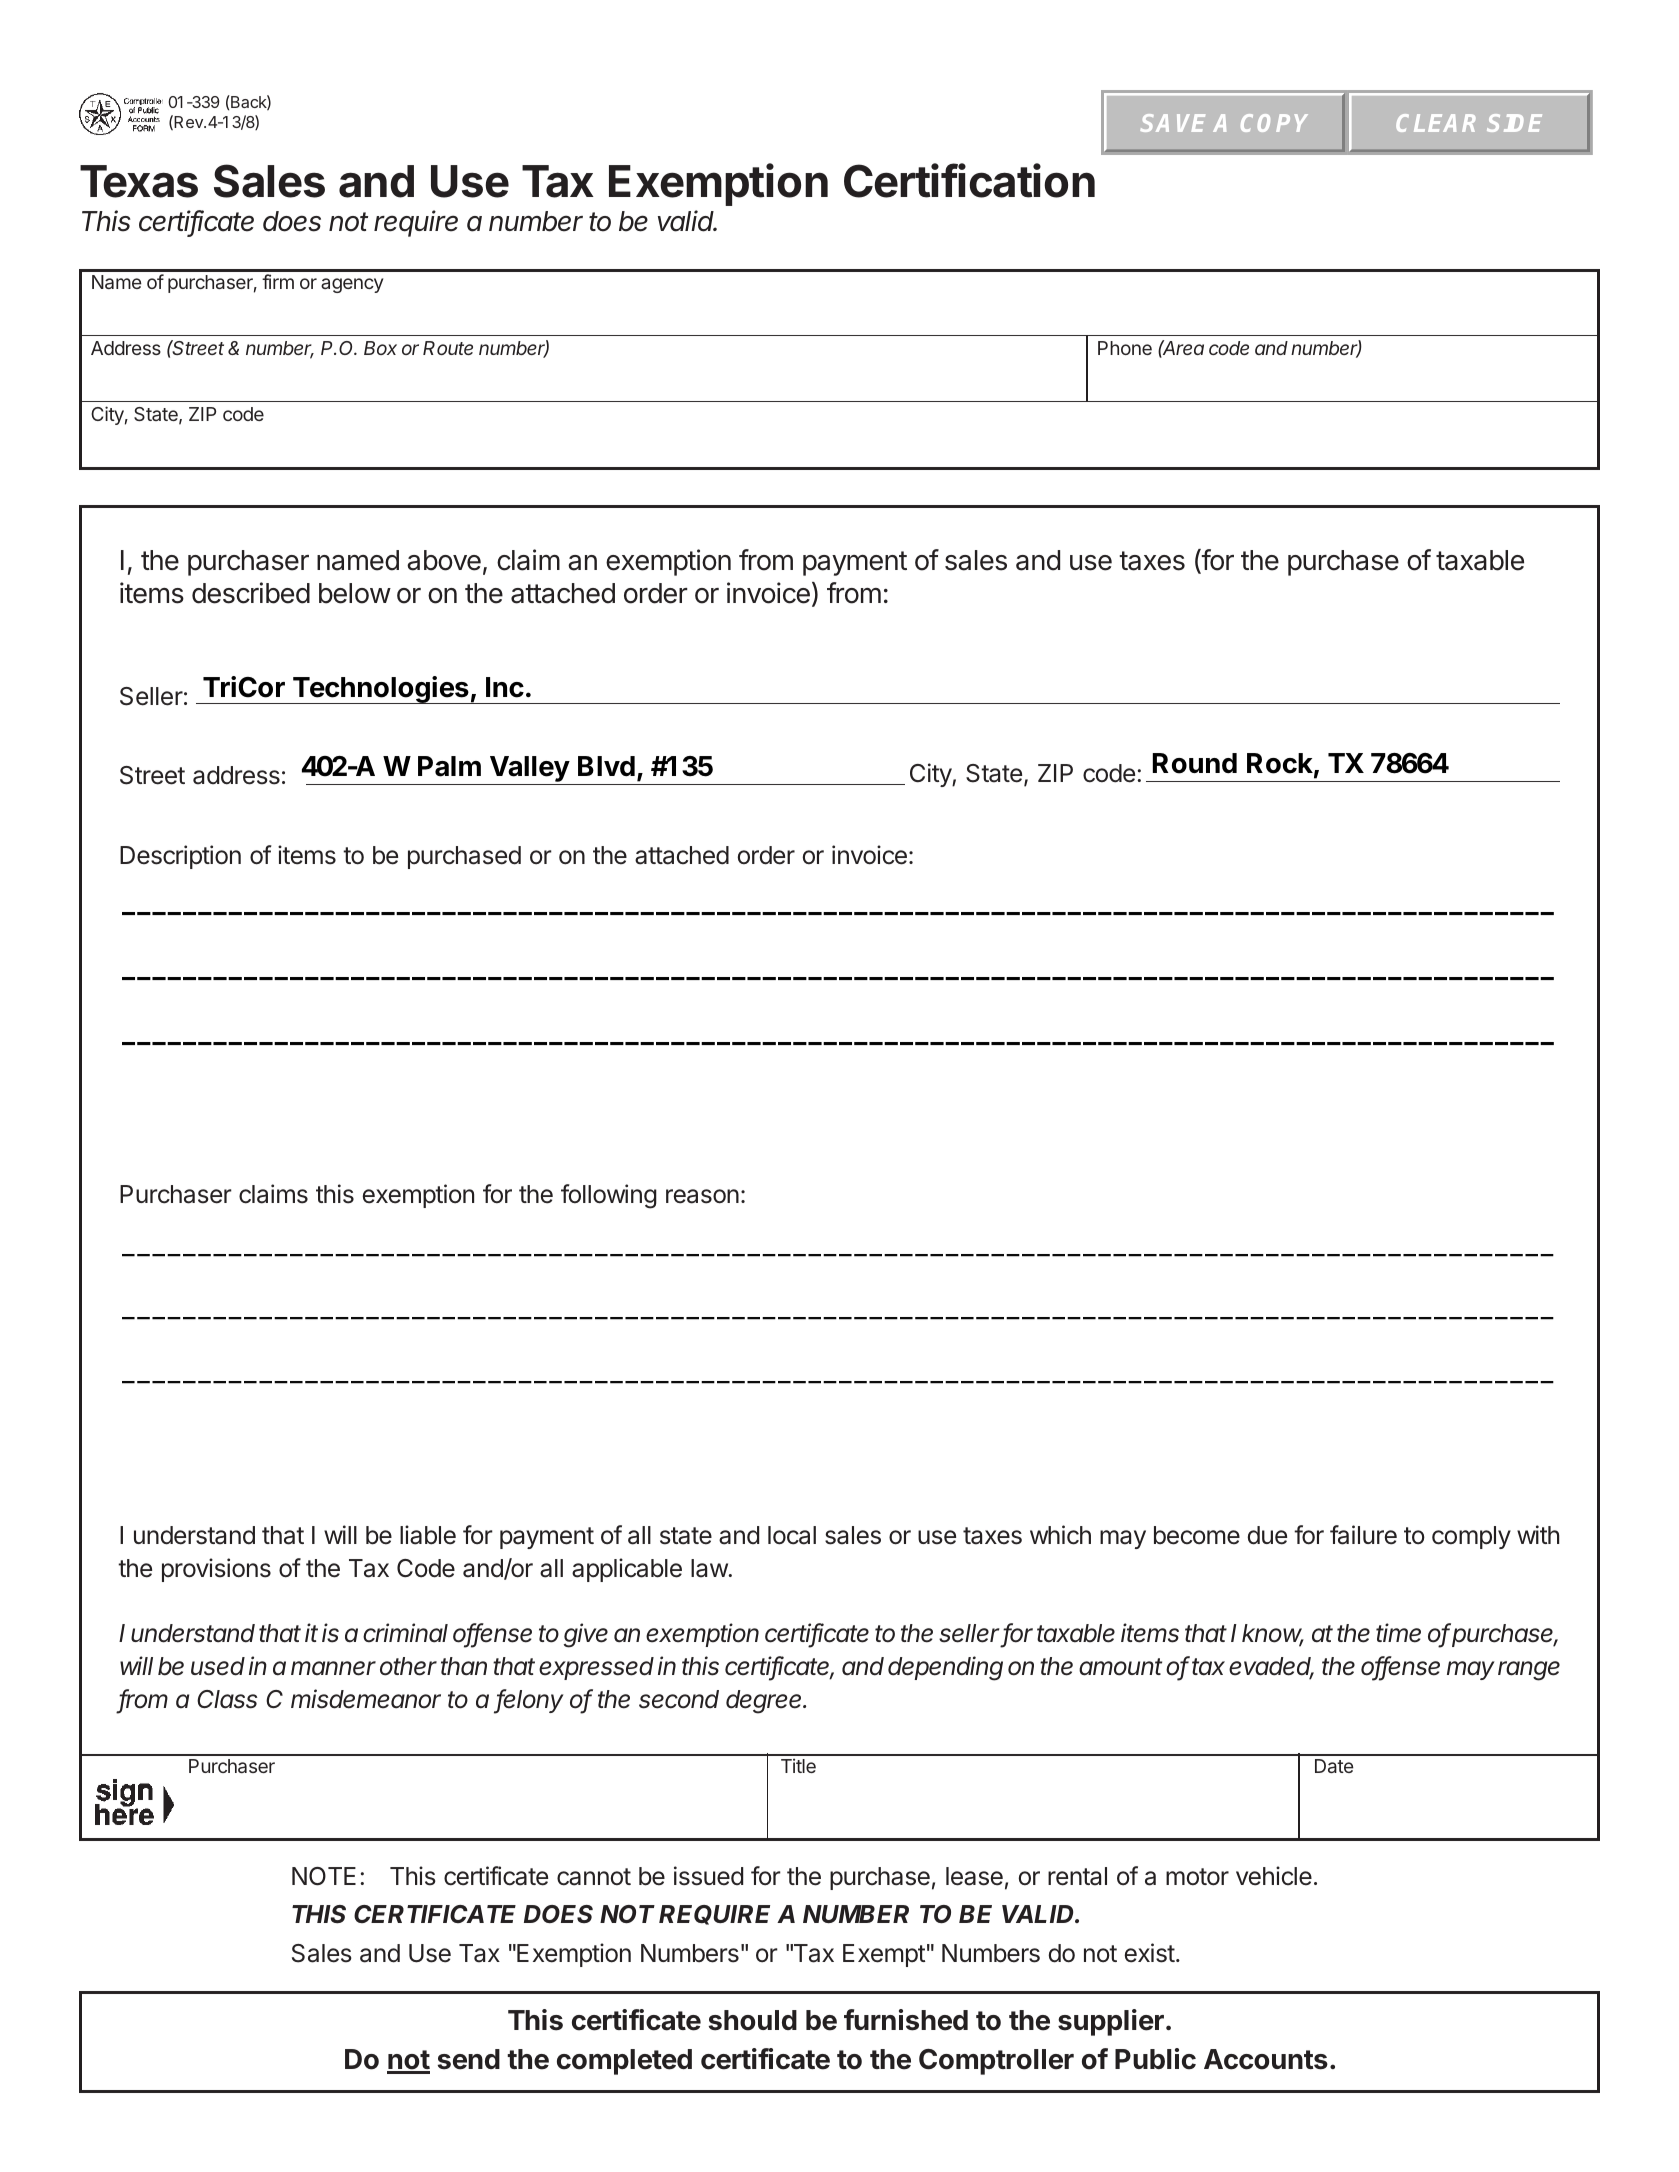  Describe the element at coordinates (1125, 348) in the document. I see `Phone` at that location.
